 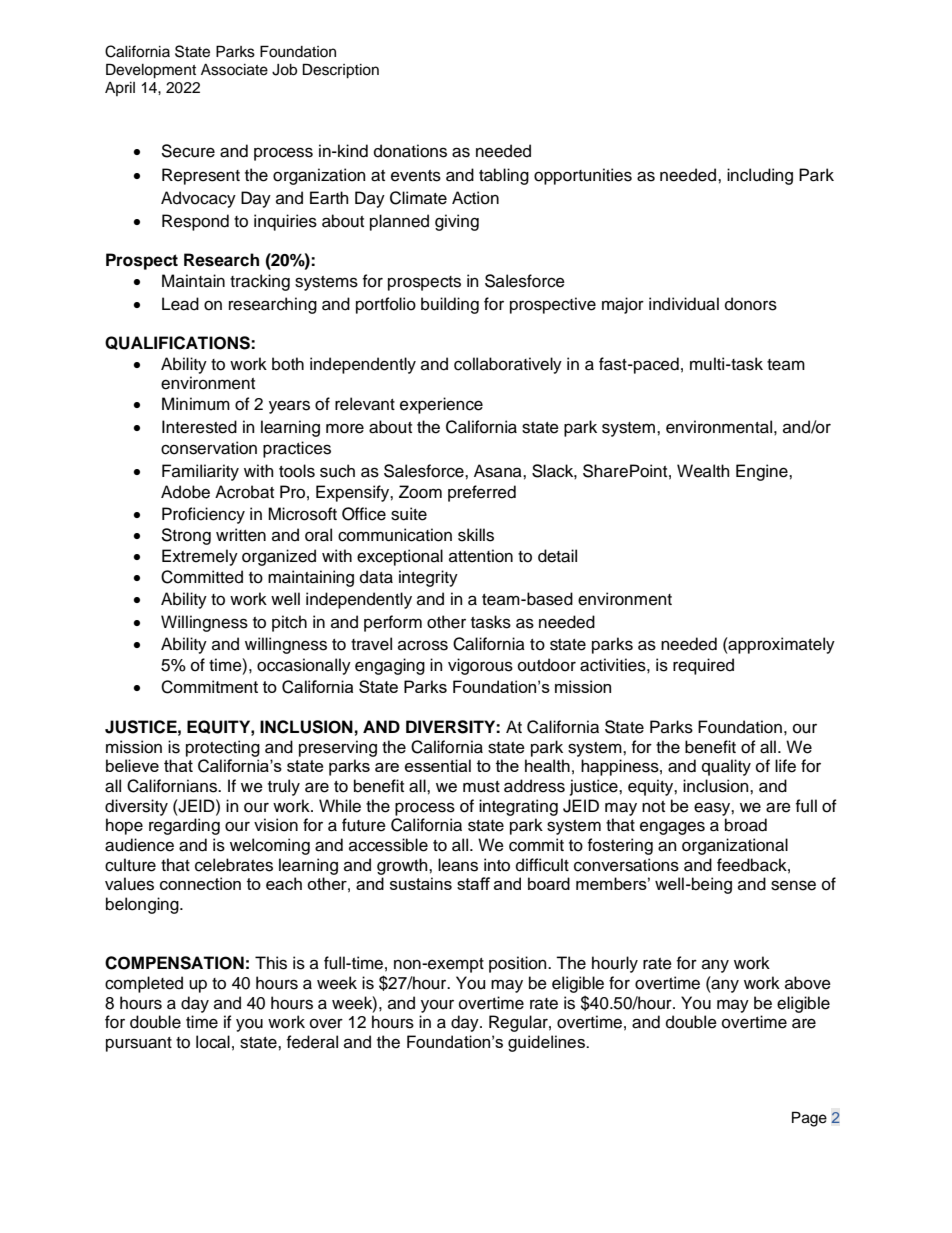 I want to click on guidelines, so click(x=547, y=1043).
